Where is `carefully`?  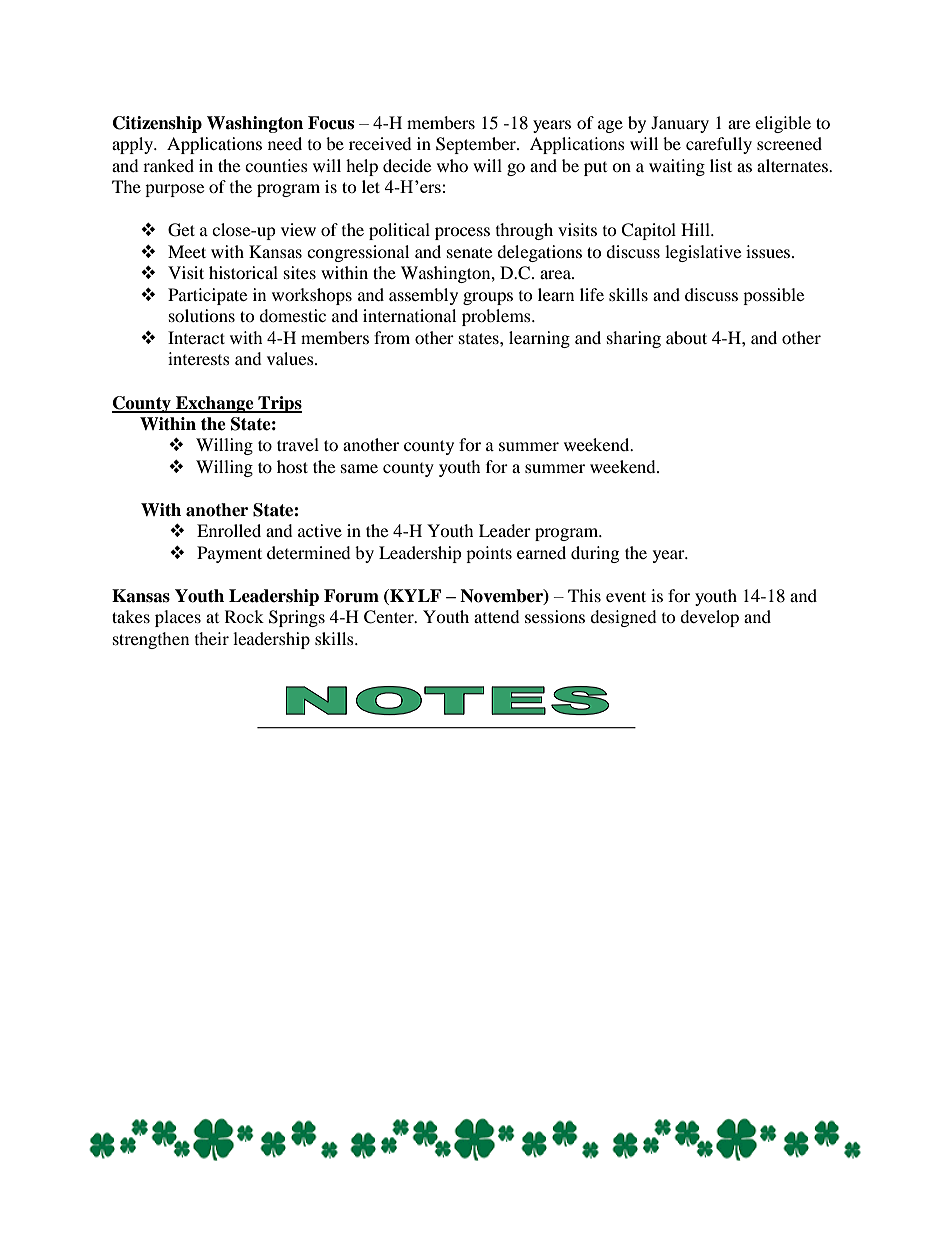 carefully is located at coordinates (719, 145).
